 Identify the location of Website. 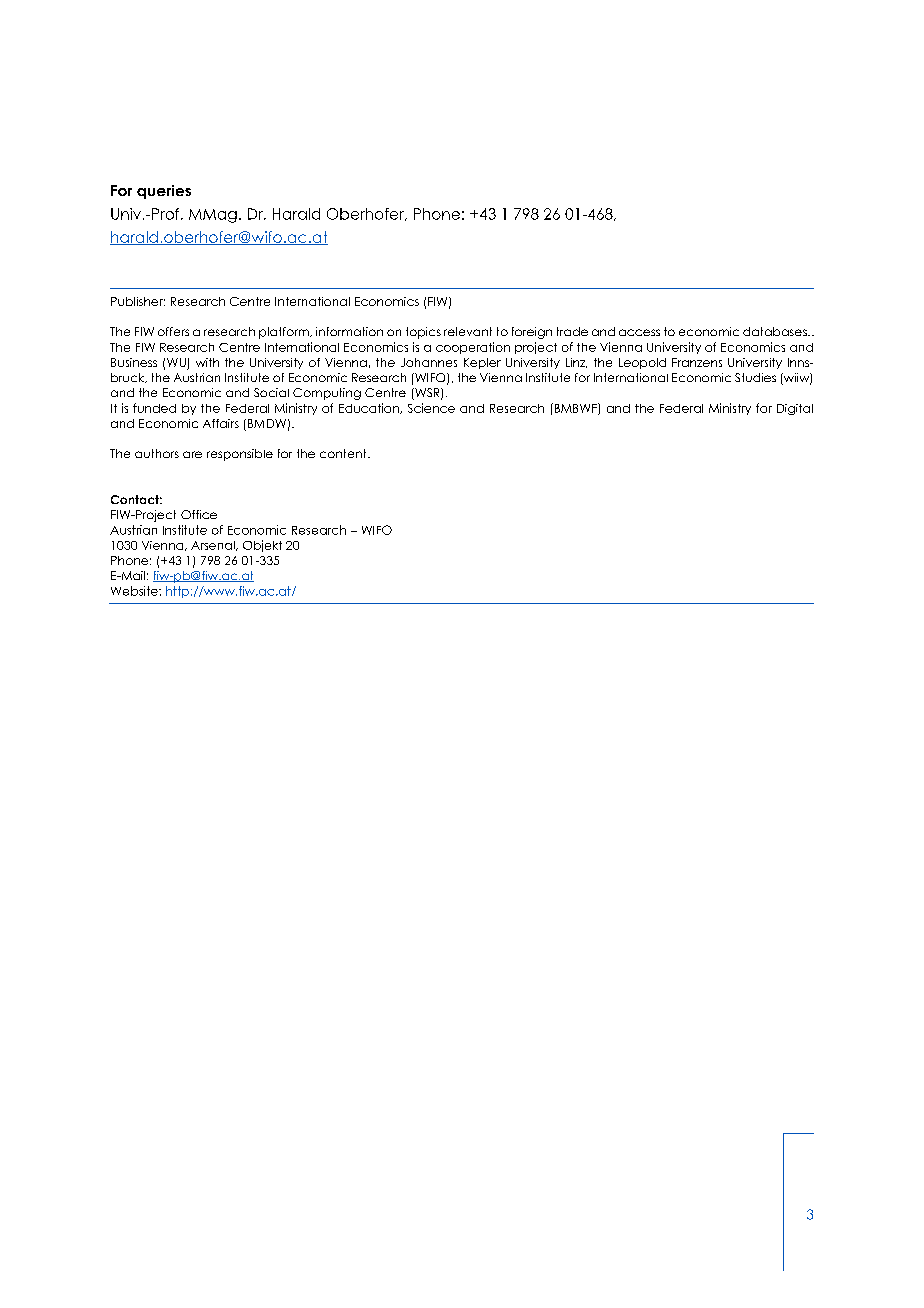
(135, 591).
